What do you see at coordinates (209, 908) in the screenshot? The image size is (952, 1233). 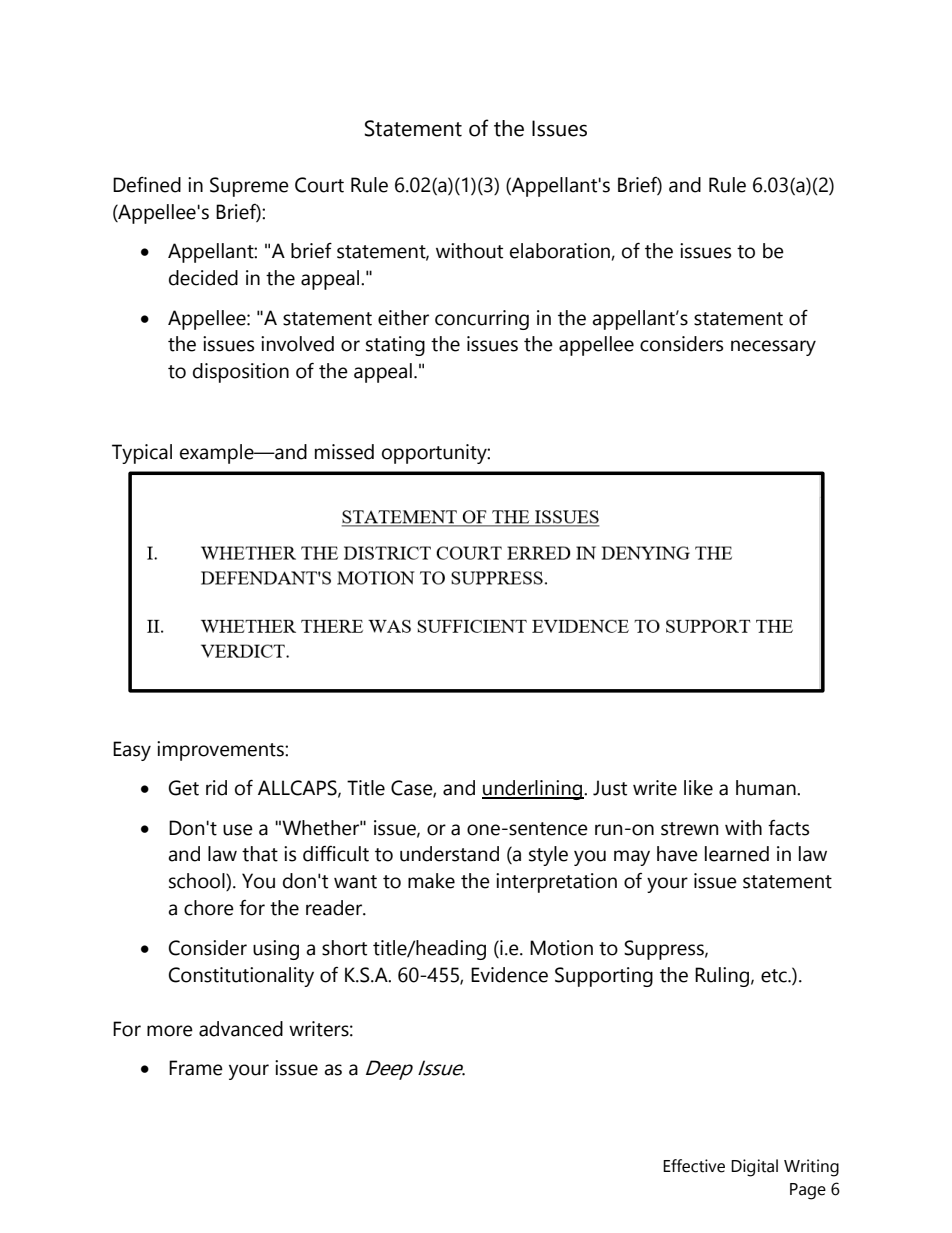 I see `chore` at bounding box center [209, 908].
